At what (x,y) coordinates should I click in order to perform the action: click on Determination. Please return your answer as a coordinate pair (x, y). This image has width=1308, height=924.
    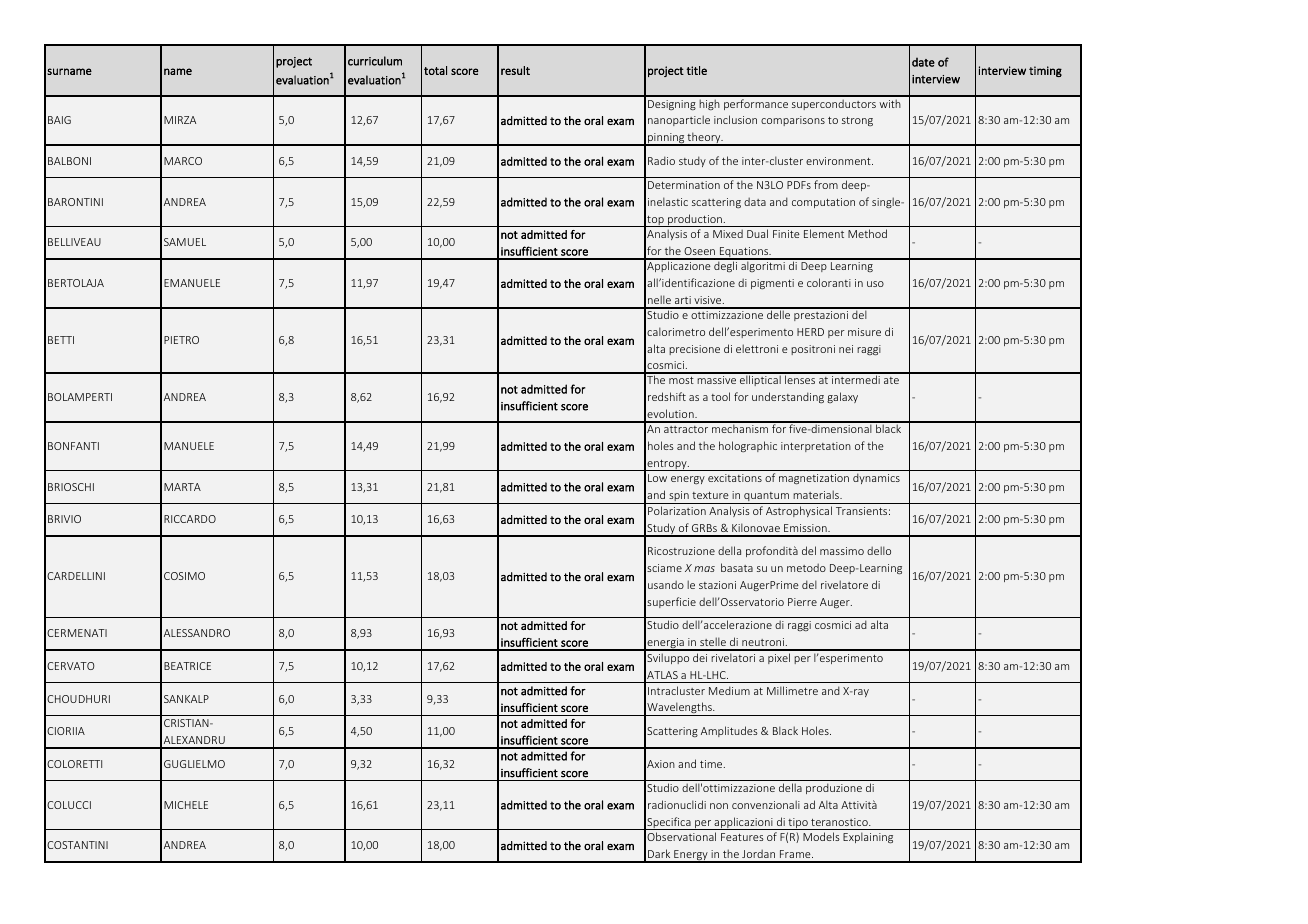
    Looking at the image, I should click on (684, 185).
